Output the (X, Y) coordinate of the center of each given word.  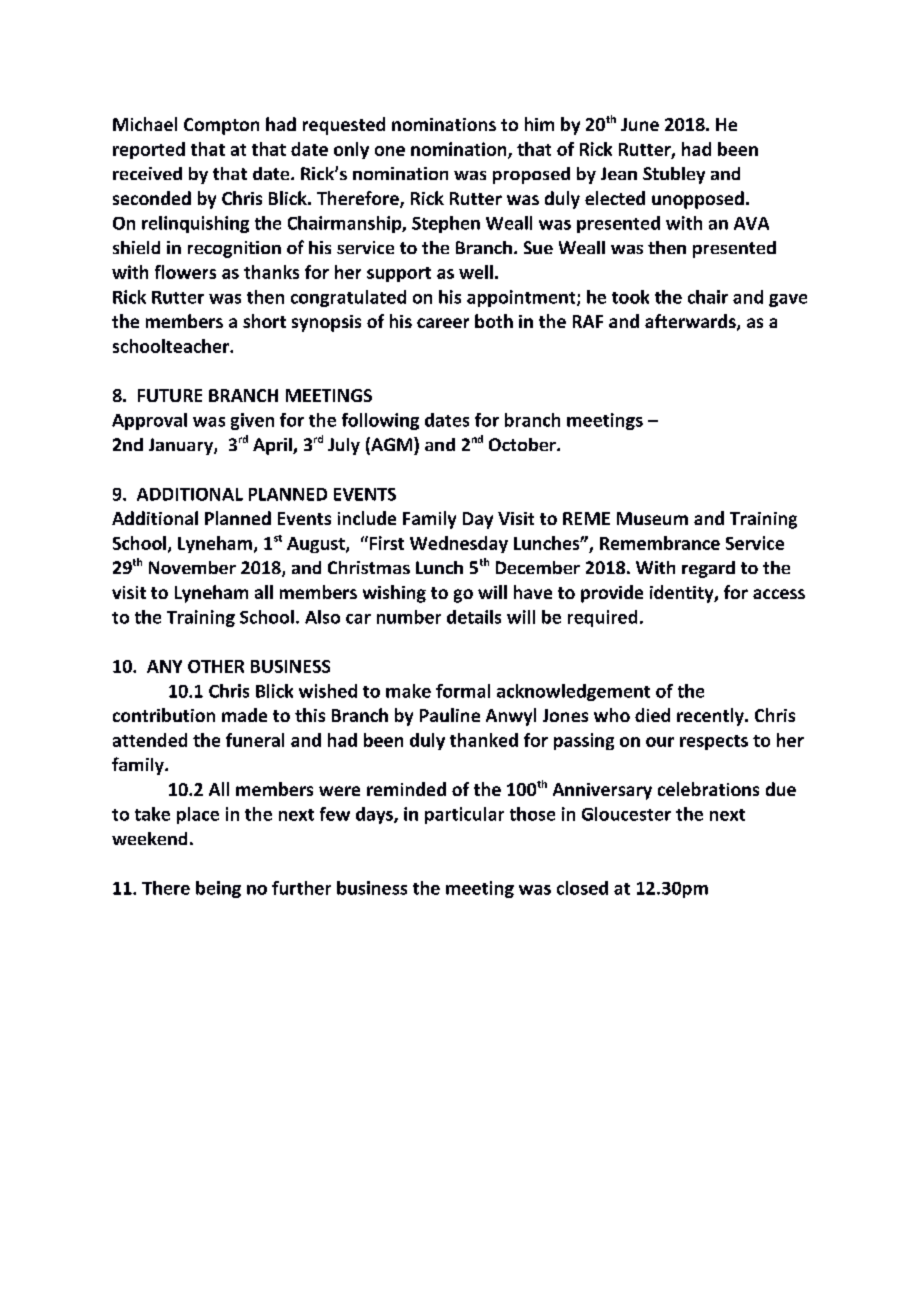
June (640, 124)
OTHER (216, 666)
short (264, 321)
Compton (221, 126)
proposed (531, 175)
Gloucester (626, 814)
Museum (652, 518)
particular (464, 815)
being (218, 889)
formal (463, 691)
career (443, 323)
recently (711, 717)
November (192, 567)
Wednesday (459, 544)
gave (788, 300)
